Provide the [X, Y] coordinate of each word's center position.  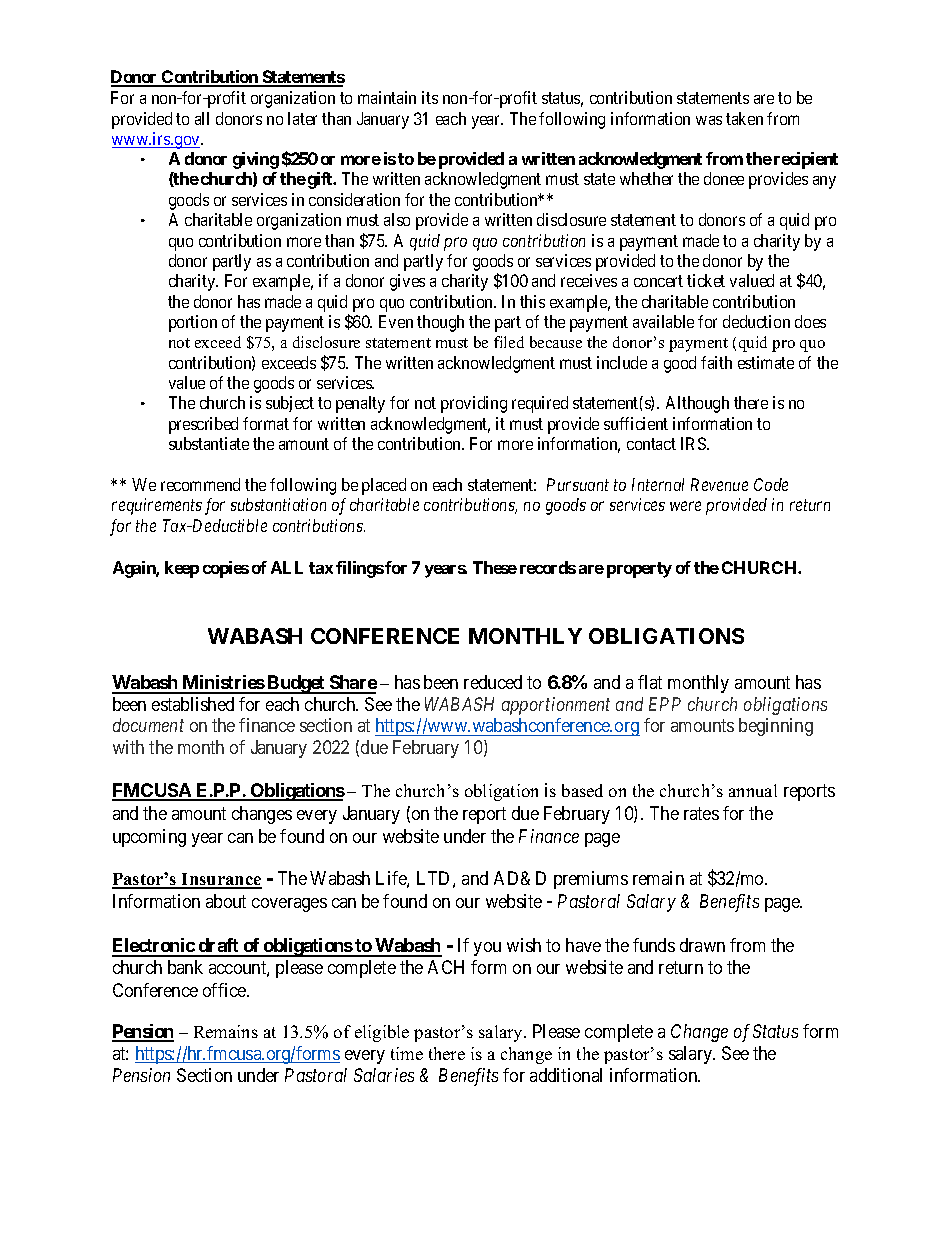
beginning [776, 727]
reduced [493, 682]
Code [771, 484]
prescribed [203, 425]
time [407, 1053]
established [193, 704]
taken [744, 118]
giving [256, 160]
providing [474, 404]
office [225, 990]
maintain [387, 97]
